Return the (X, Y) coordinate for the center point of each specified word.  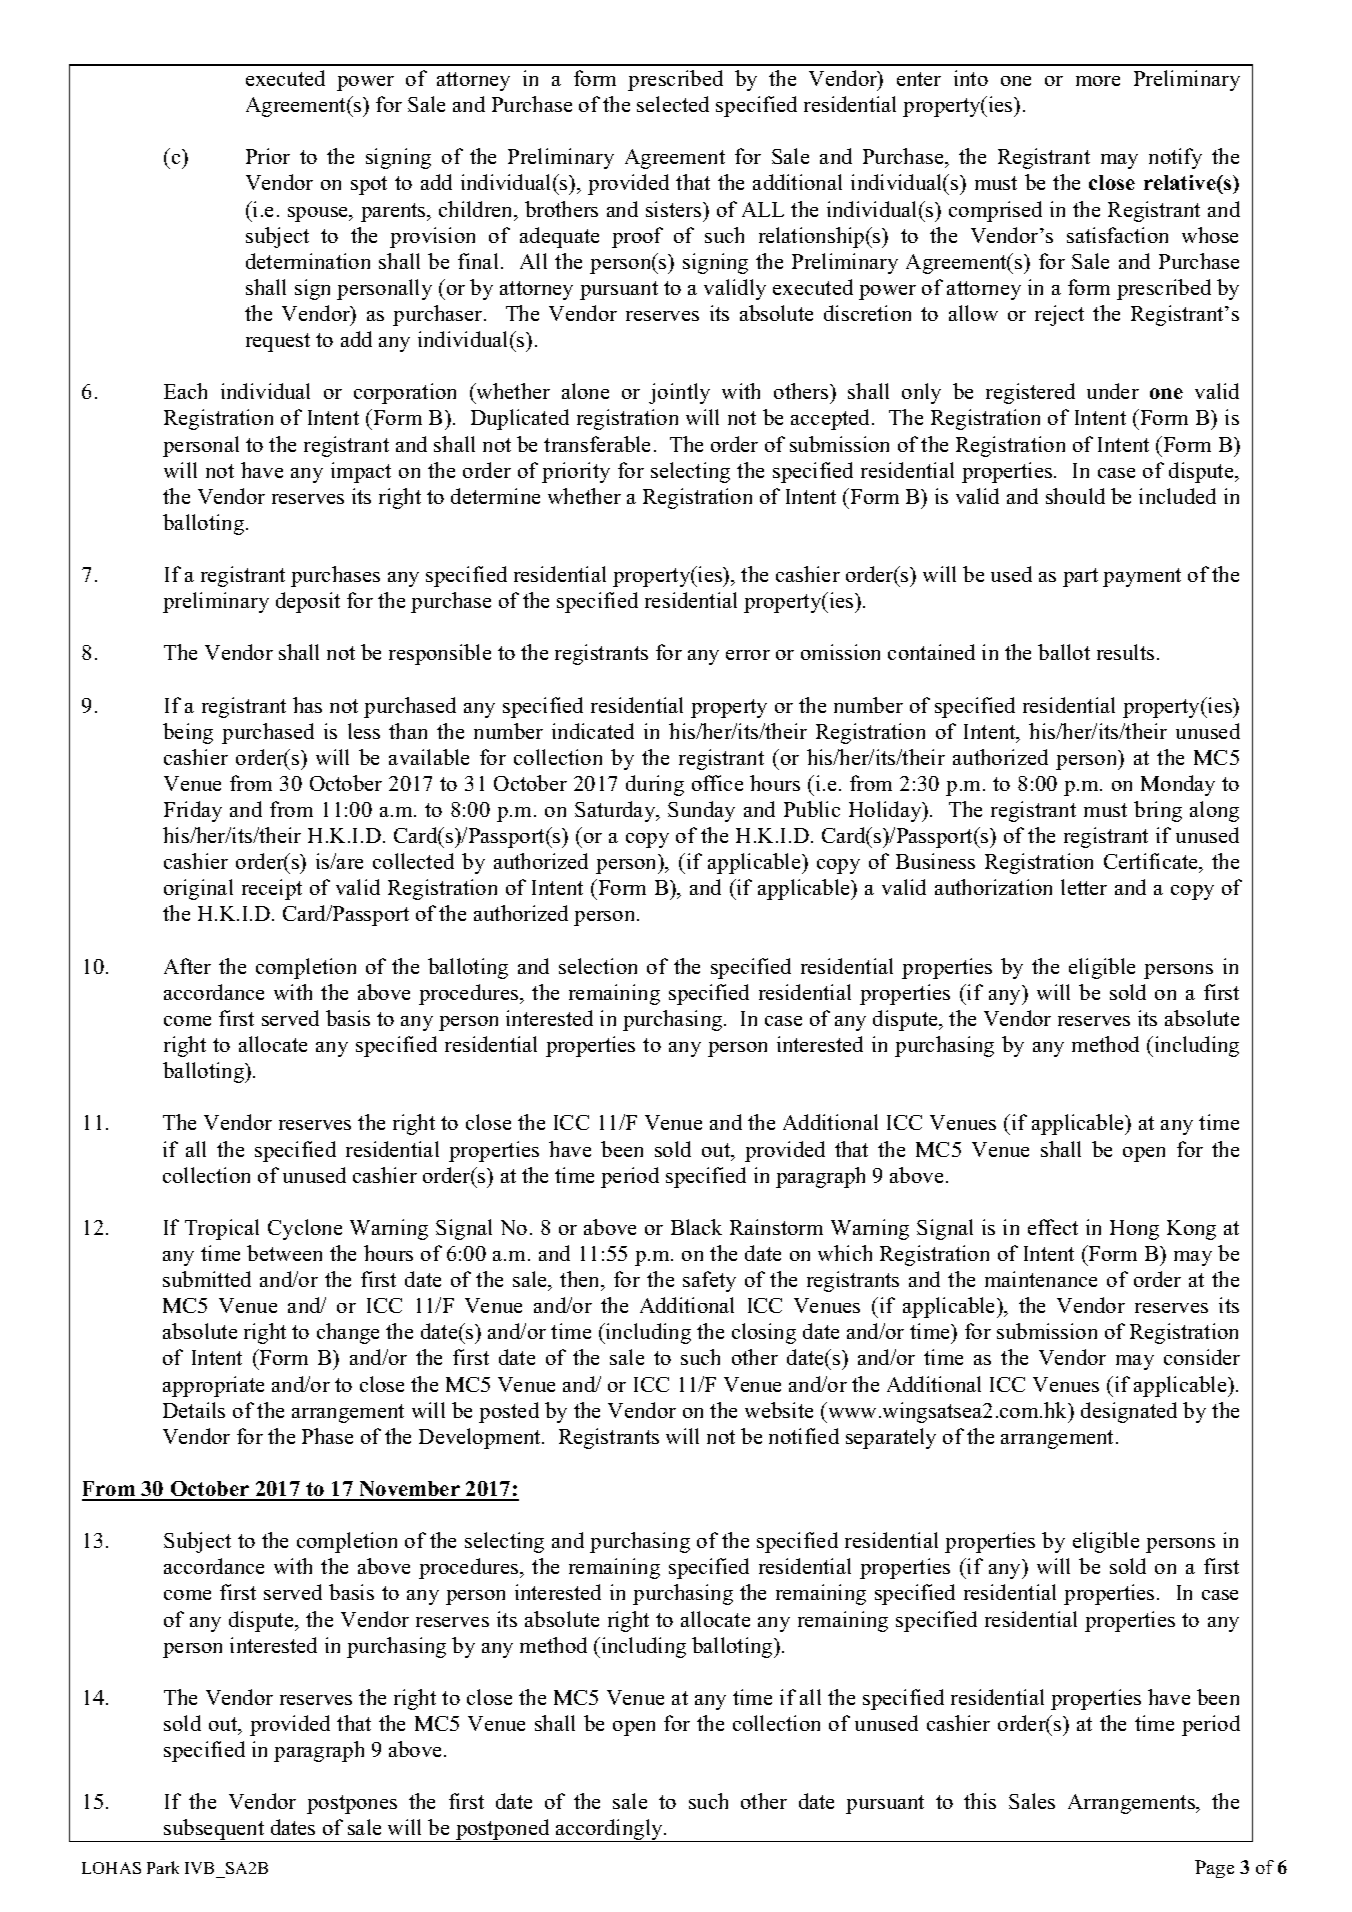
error (748, 655)
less (364, 731)
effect (1053, 1227)
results (1125, 652)
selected (673, 104)
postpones (352, 1804)
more (1098, 81)
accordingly (609, 1830)
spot (369, 185)
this (980, 1801)
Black (696, 1227)
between (284, 1253)
